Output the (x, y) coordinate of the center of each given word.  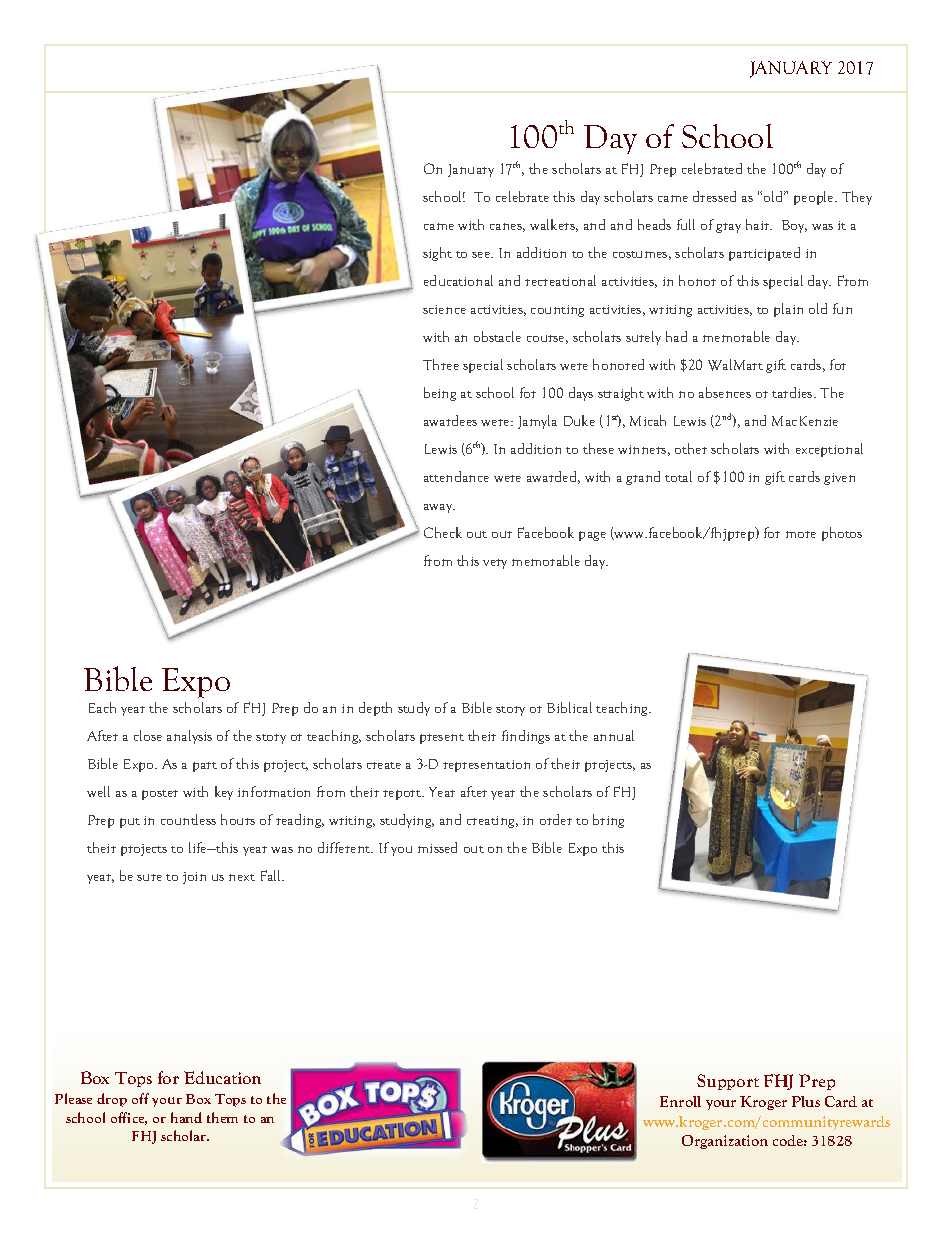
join (194, 878)
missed (437, 847)
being (440, 394)
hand (186, 1117)
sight (437, 254)
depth (375, 709)
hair (759, 224)
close (148, 735)
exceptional (829, 450)
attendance (456, 476)
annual (614, 735)
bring (608, 821)
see (482, 255)
